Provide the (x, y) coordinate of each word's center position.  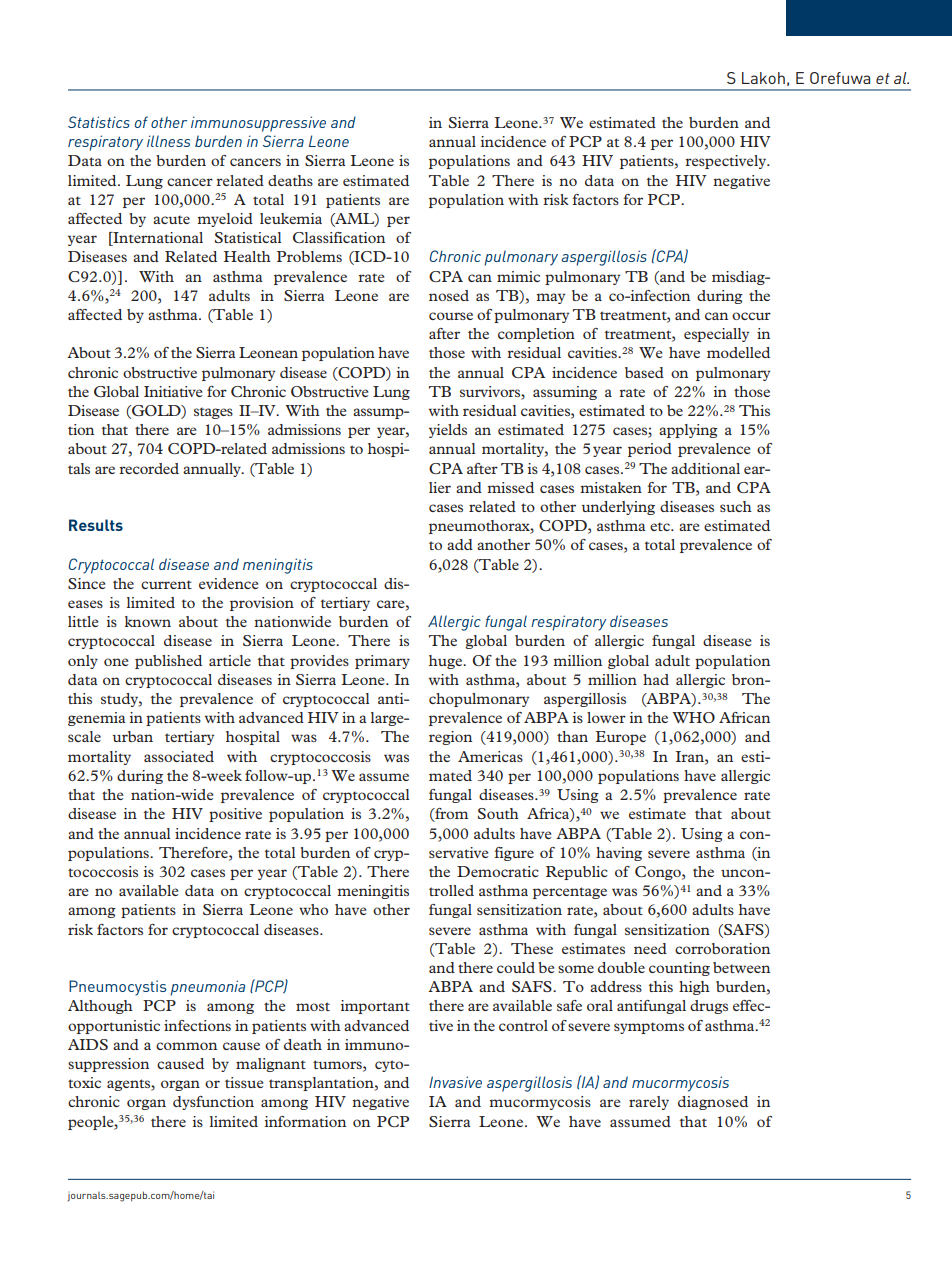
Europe (621, 738)
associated (179, 756)
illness (168, 141)
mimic (518, 276)
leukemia (291, 218)
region (450, 738)
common (186, 1046)
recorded (149, 468)
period (650, 450)
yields (448, 431)
